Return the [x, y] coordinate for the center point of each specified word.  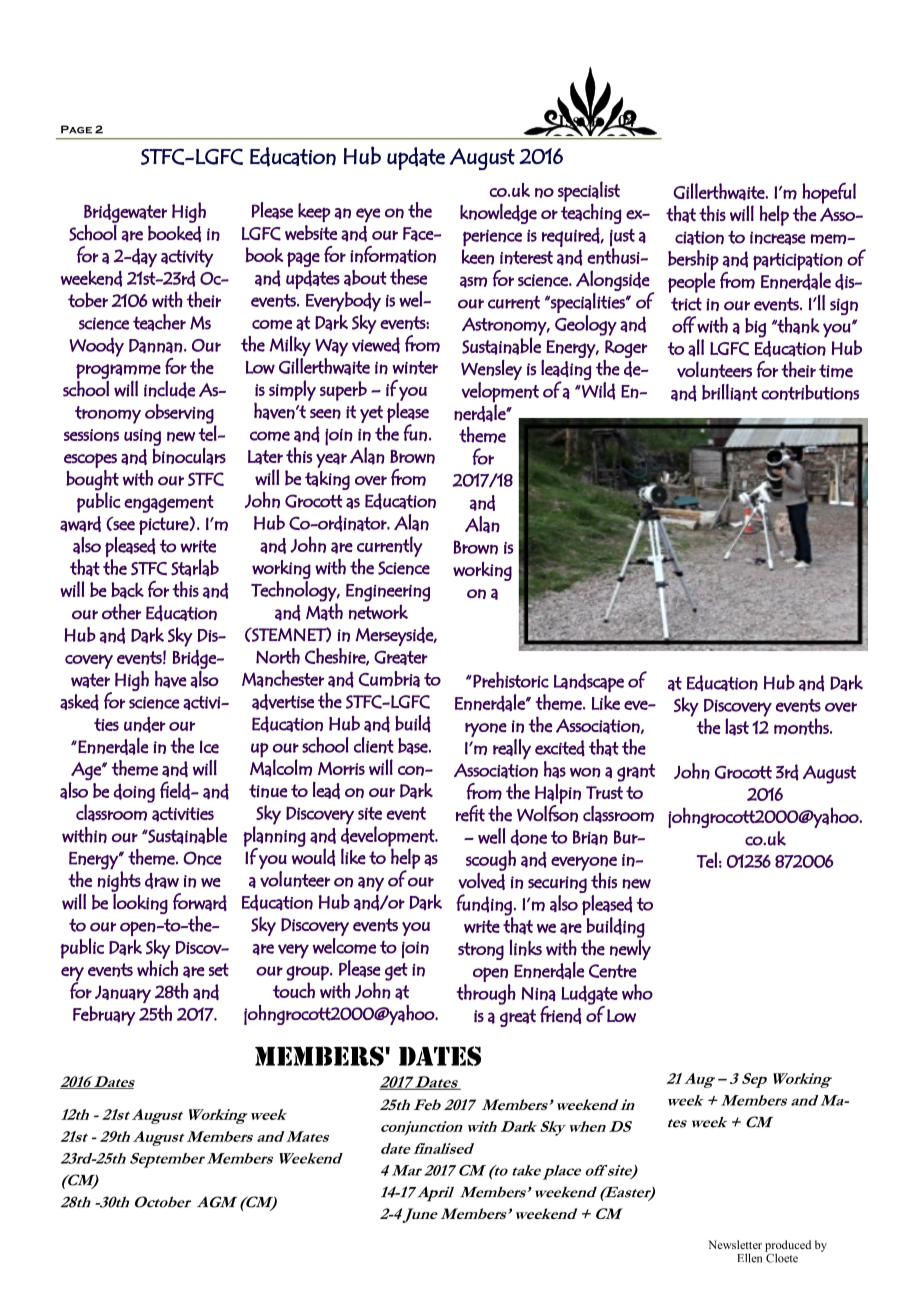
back [127, 590]
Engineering [388, 592]
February [104, 1016]
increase [778, 238]
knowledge [498, 213]
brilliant [730, 392]
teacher [159, 322]
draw [162, 881]
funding [484, 905]
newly [630, 949]
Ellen [749, 1258]
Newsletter [735, 1244]
